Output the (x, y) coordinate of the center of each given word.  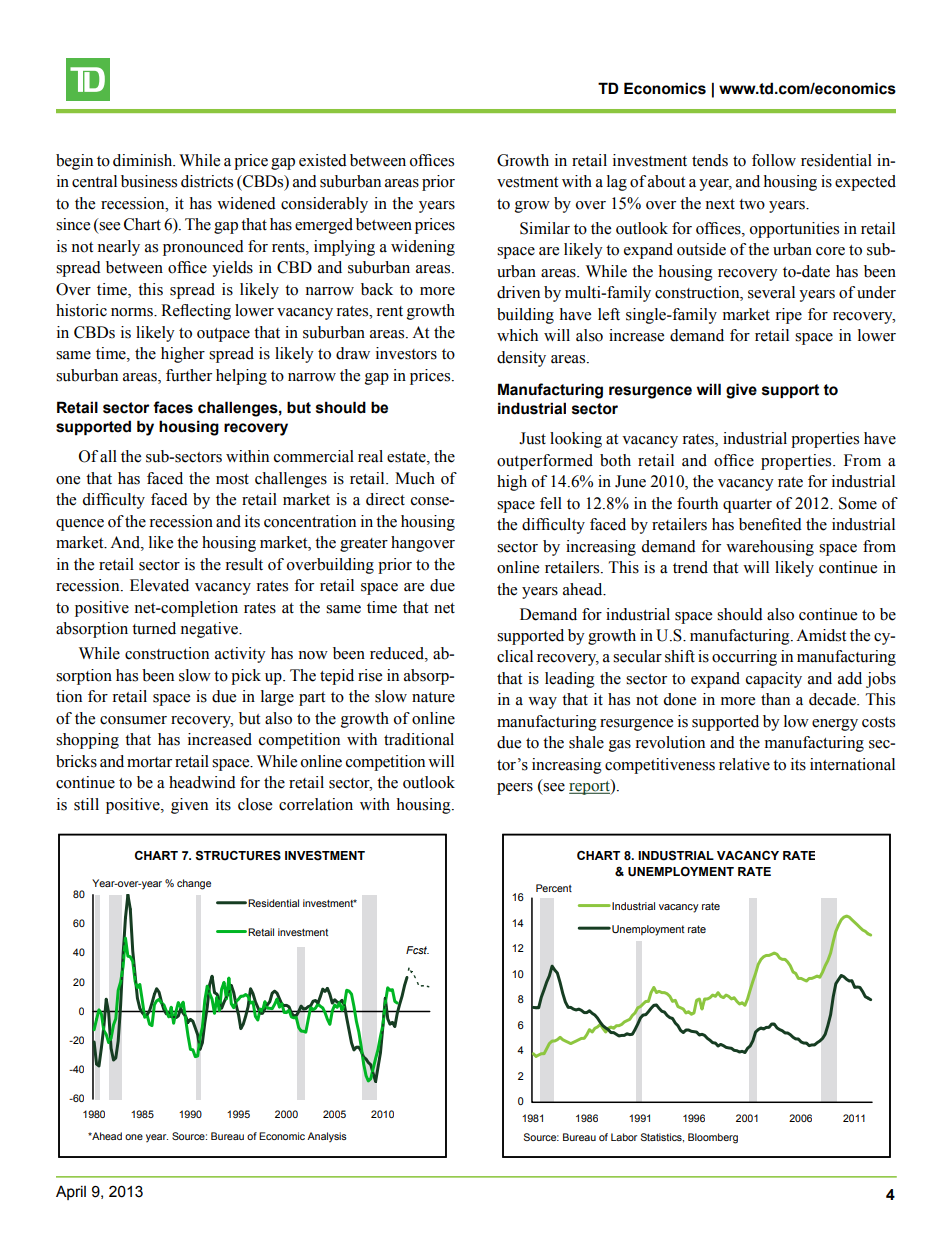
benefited (770, 524)
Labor (624, 1137)
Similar (545, 228)
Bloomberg (713, 1138)
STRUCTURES (238, 856)
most (232, 479)
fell (551, 503)
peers (515, 789)
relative (744, 764)
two (752, 204)
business (149, 181)
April (71, 1193)
